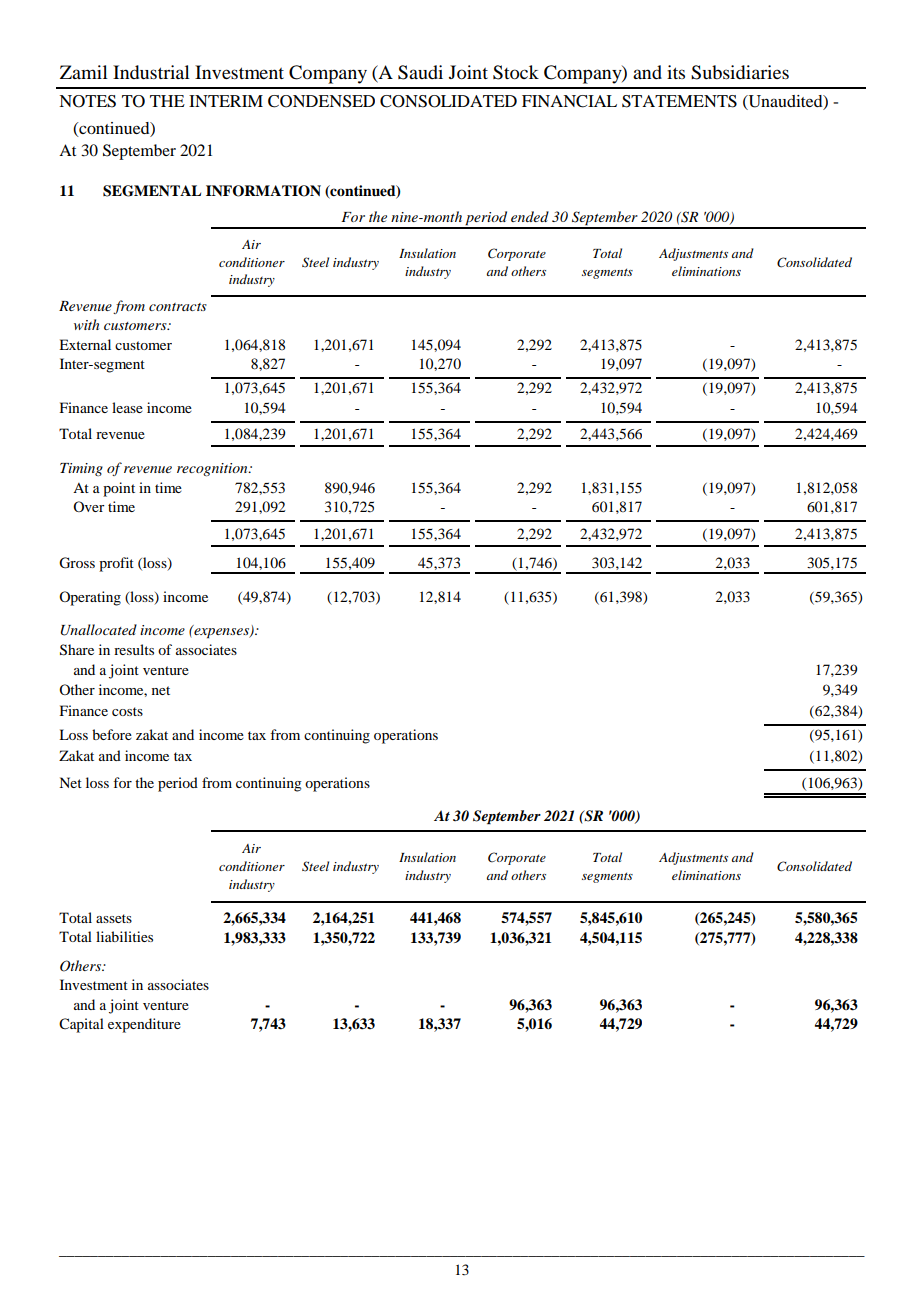  I want to click on results, so click(134, 649).
